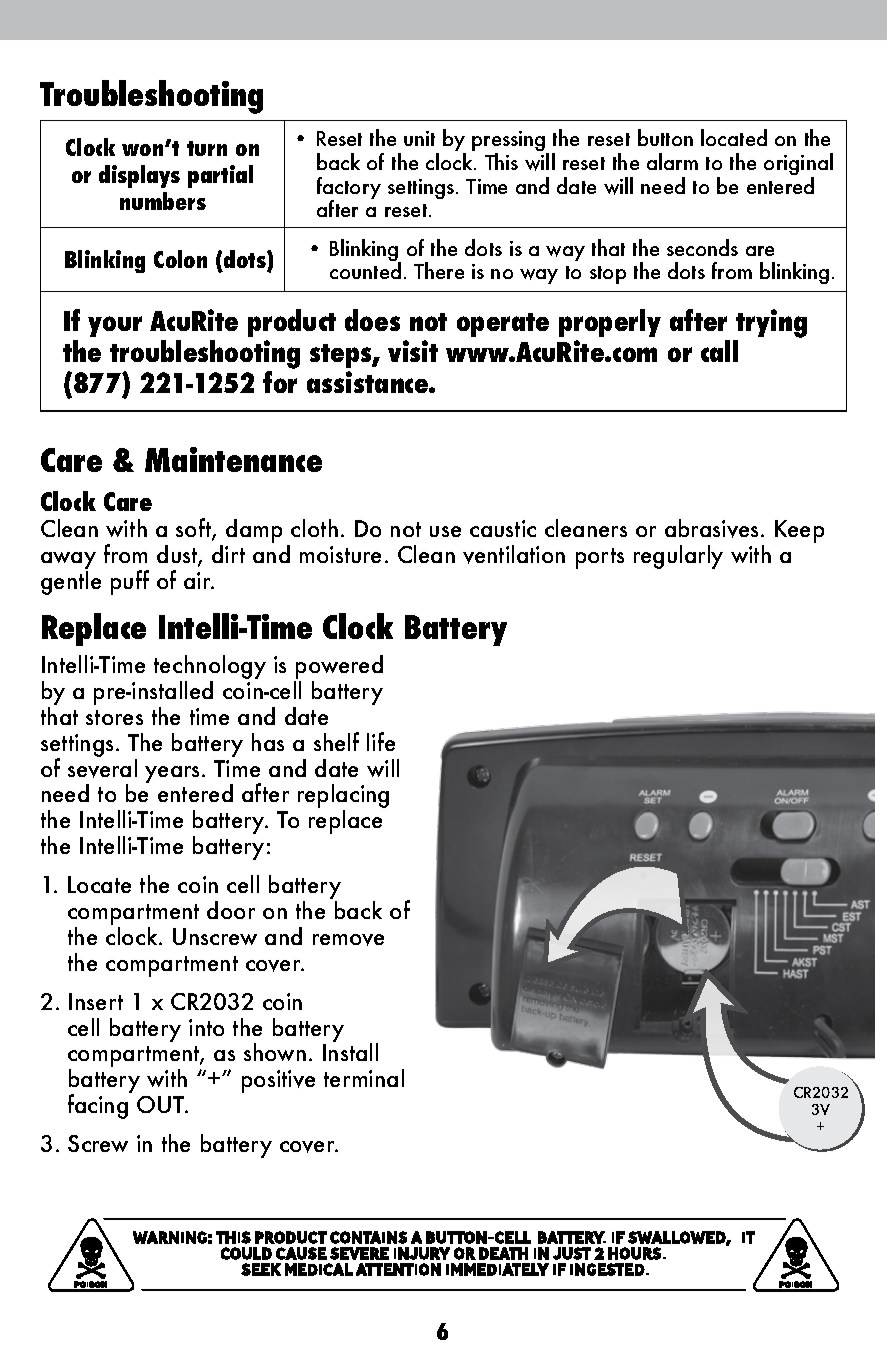  Describe the element at coordinates (719, 351) in the screenshot. I see `call` at that location.
